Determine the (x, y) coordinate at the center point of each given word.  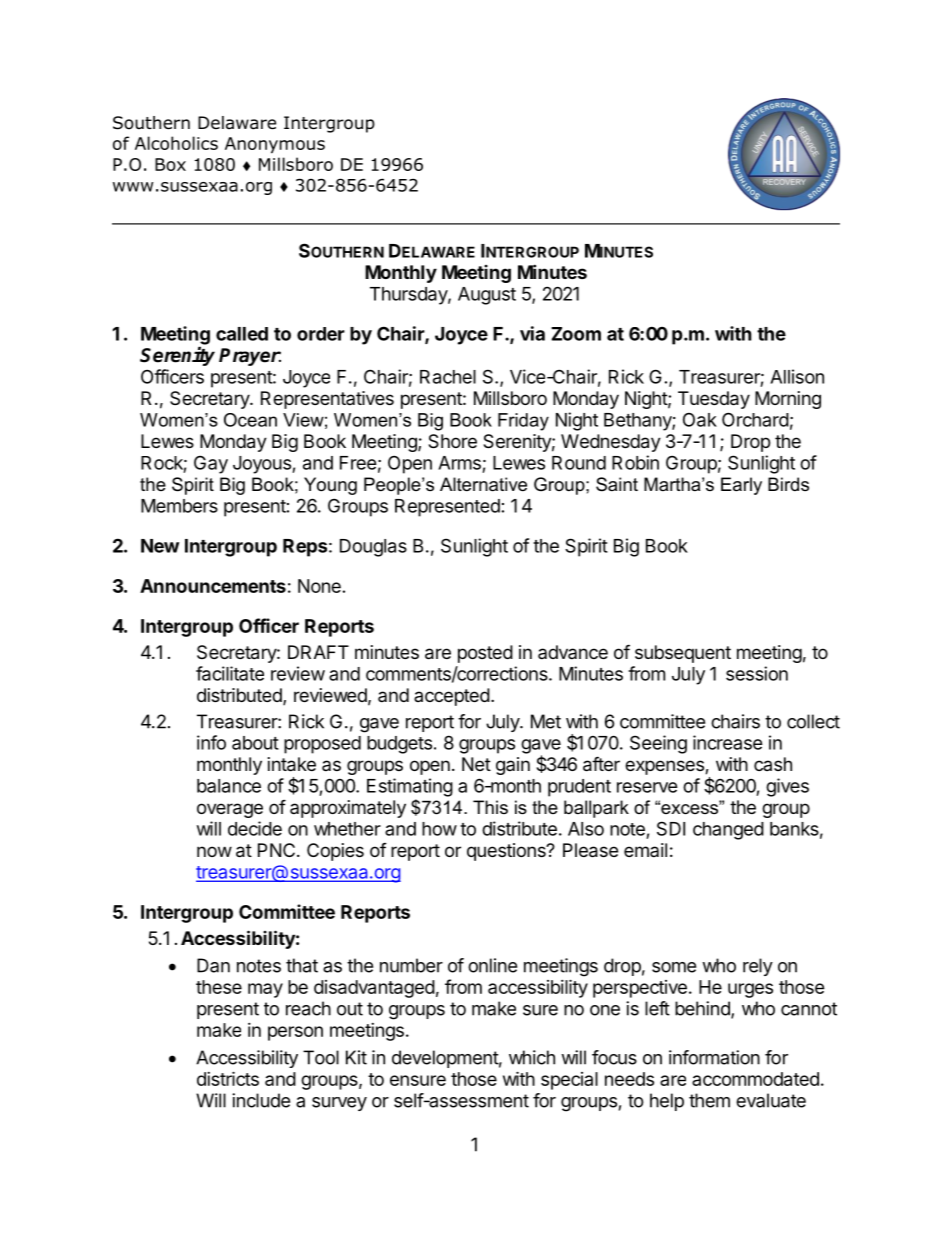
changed (728, 831)
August (487, 296)
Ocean (250, 420)
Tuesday (714, 400)
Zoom (576, 334)
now (214, 851)
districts (228, 1078)
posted (485, 654)
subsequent (683, 654)
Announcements (213, 586)
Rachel (448, 377)
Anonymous (275, 145)
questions (507, 852)
